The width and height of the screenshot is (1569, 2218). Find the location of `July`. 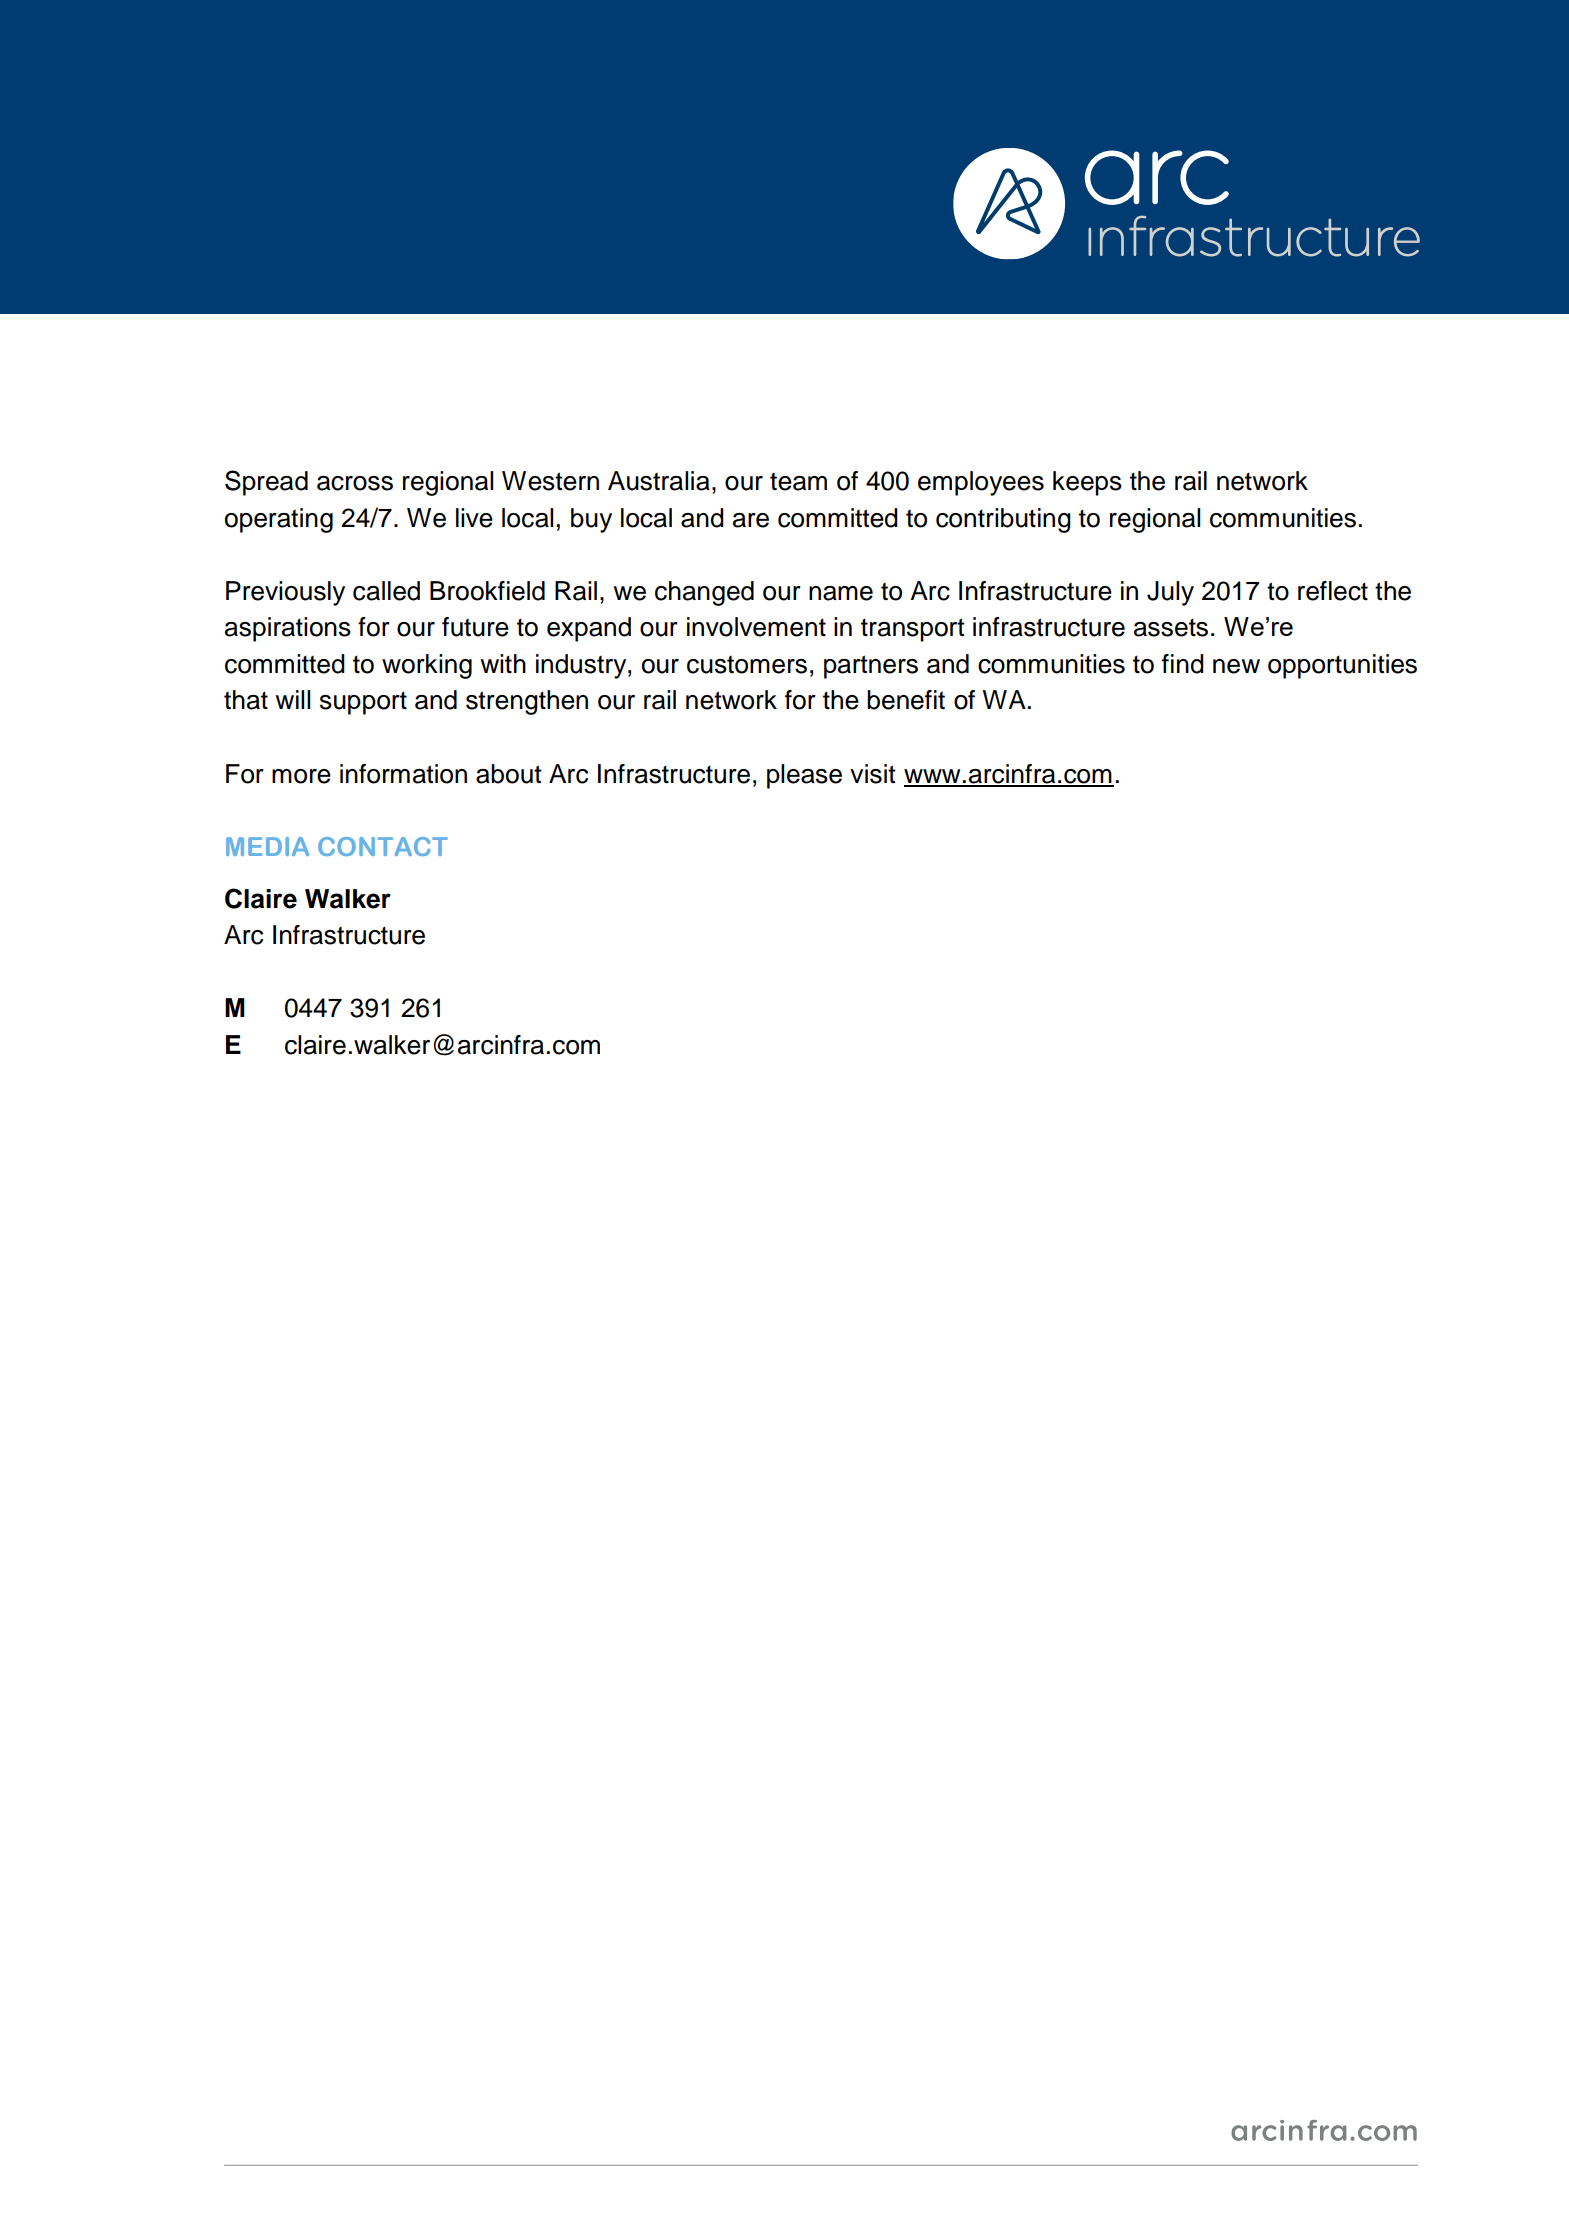

July is located at coordinates (1170, 593).
